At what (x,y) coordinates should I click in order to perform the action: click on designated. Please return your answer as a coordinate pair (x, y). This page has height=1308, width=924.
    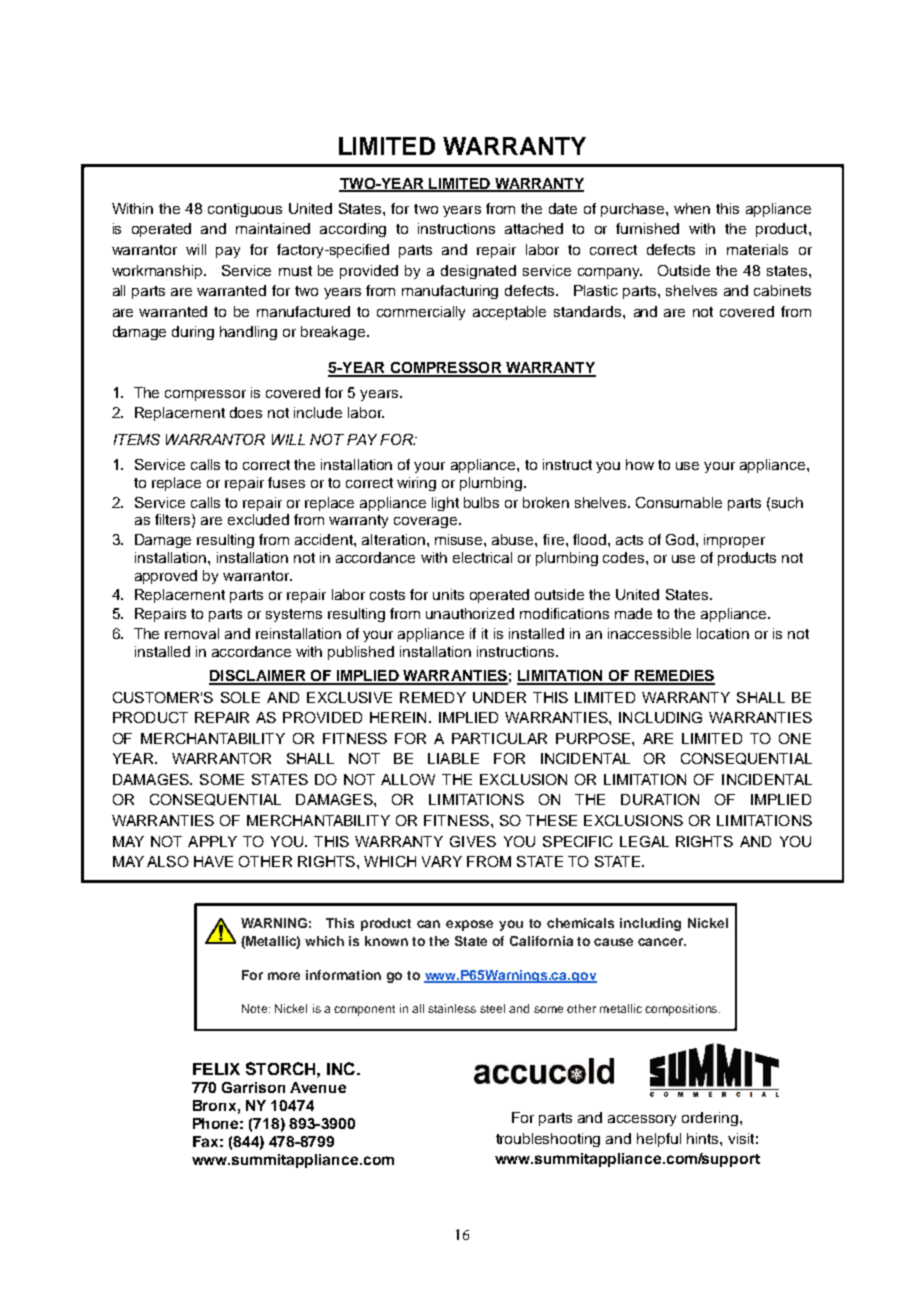
    Looking at the image, I should click on (478, 272).
